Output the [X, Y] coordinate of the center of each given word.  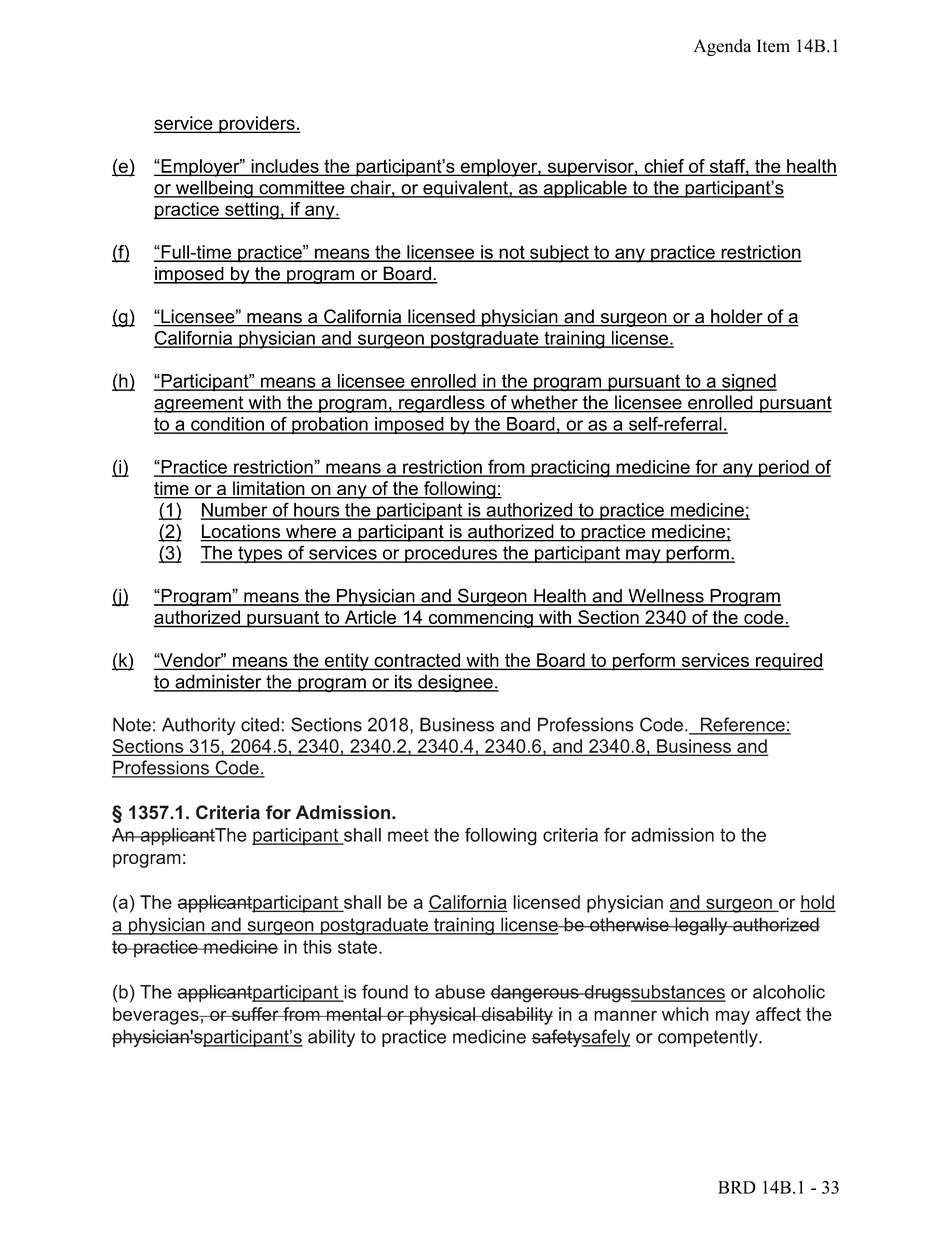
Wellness [666, 597]
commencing [480, 619]
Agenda [722, 47]
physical [442, 1016]
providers [257, 125]
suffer [255, 1014]
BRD [737, 1187]
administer [218, 682]
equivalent [465, 189]
